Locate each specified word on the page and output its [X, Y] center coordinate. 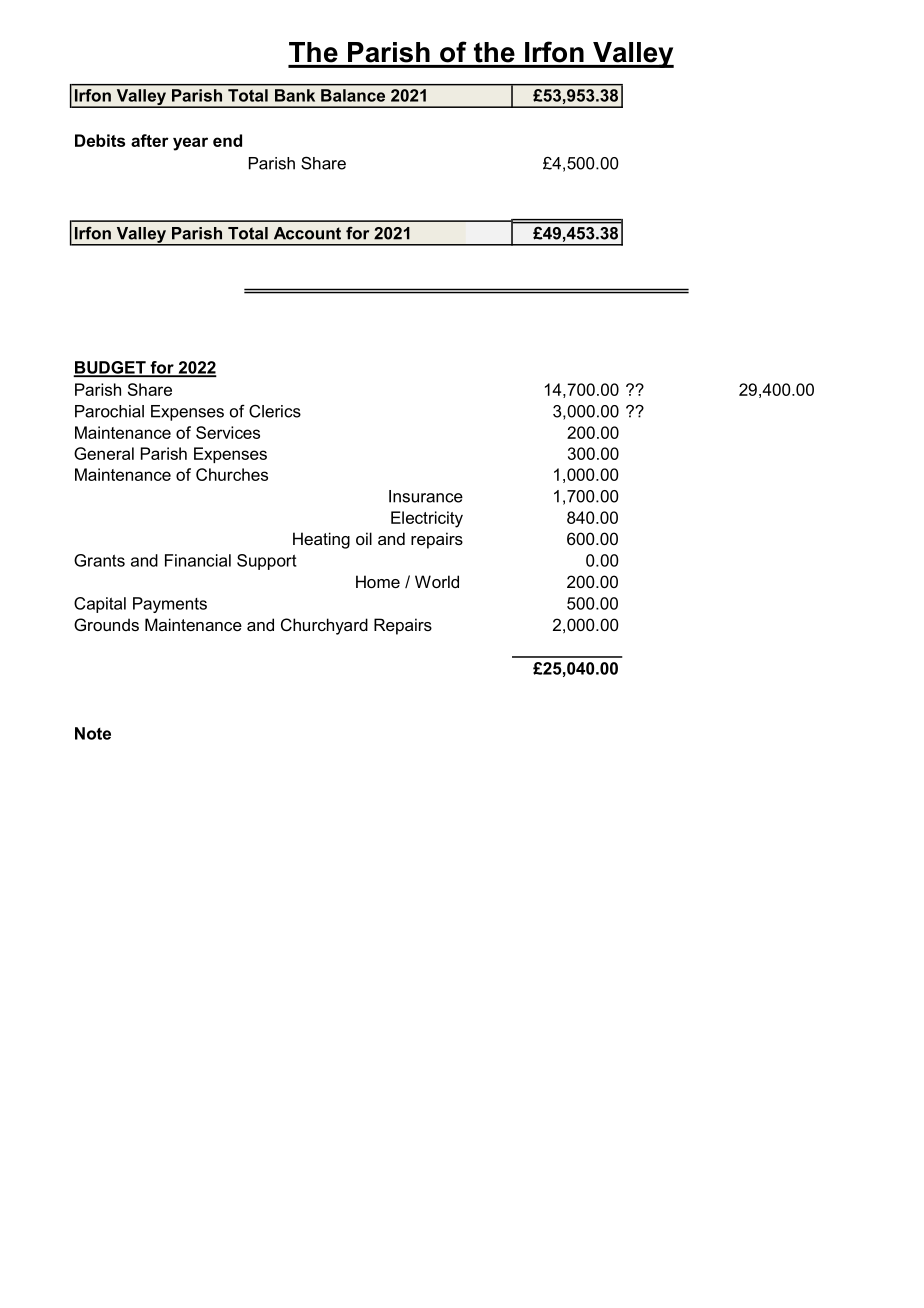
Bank [295, 95]
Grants [99, 560]
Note [93, 733]
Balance [353, 95]
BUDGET [111, 368]
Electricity [427, 519]
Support [267, 562]
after [150, 140]
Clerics [275, 411]
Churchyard [324, 626]
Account [307, 233]
